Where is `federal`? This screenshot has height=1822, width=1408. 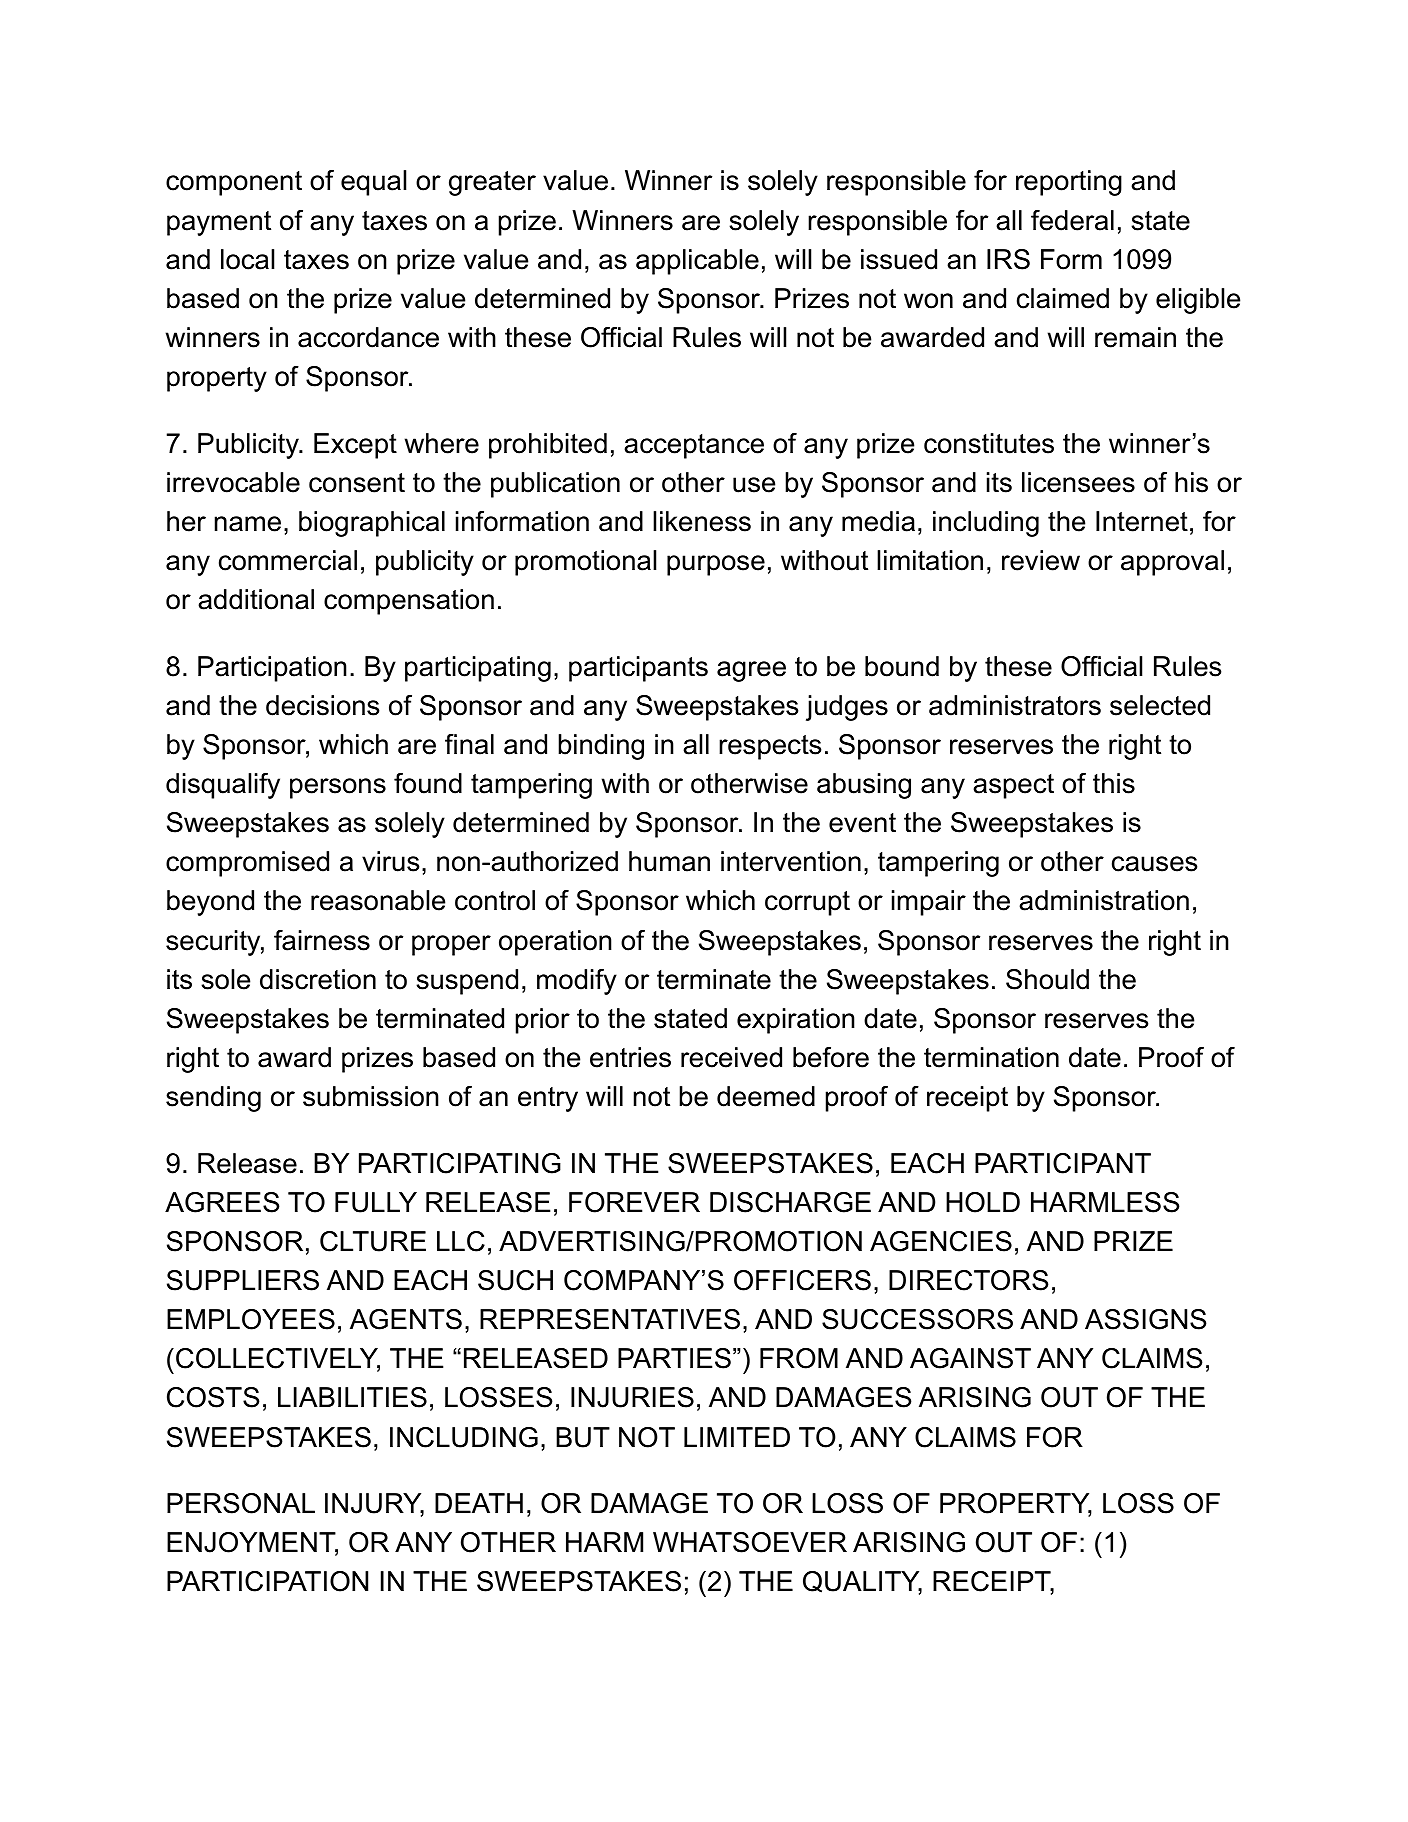 federal is located at coordinates (1072, 220).
